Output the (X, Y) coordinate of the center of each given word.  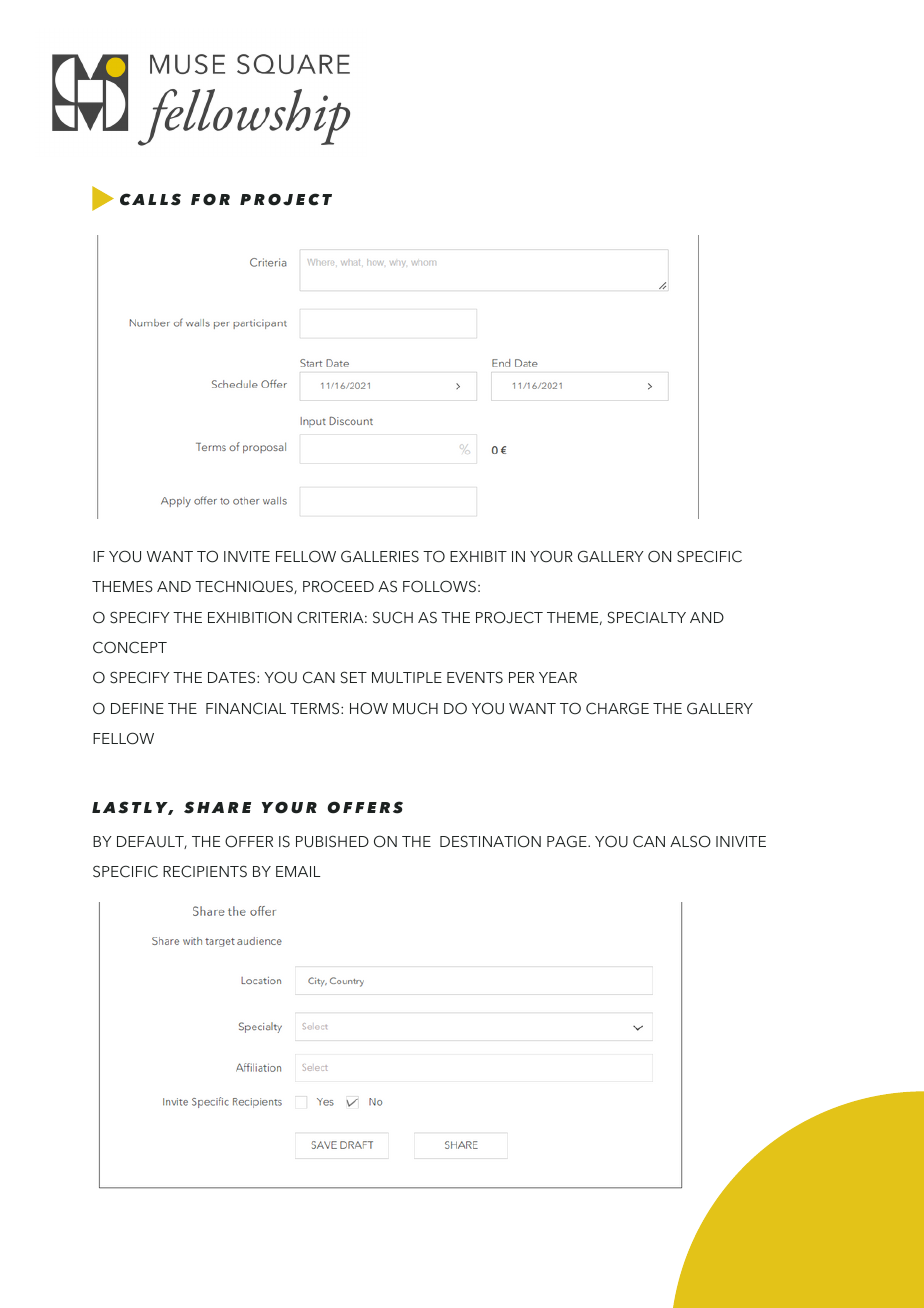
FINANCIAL (246, 708)
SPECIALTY (647, 617)
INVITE (247, 556)
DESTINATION (490, 841)
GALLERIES (380, 556)
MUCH (415, 708)
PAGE (568, 841)
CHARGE (617, 708)
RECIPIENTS (205, 871)
